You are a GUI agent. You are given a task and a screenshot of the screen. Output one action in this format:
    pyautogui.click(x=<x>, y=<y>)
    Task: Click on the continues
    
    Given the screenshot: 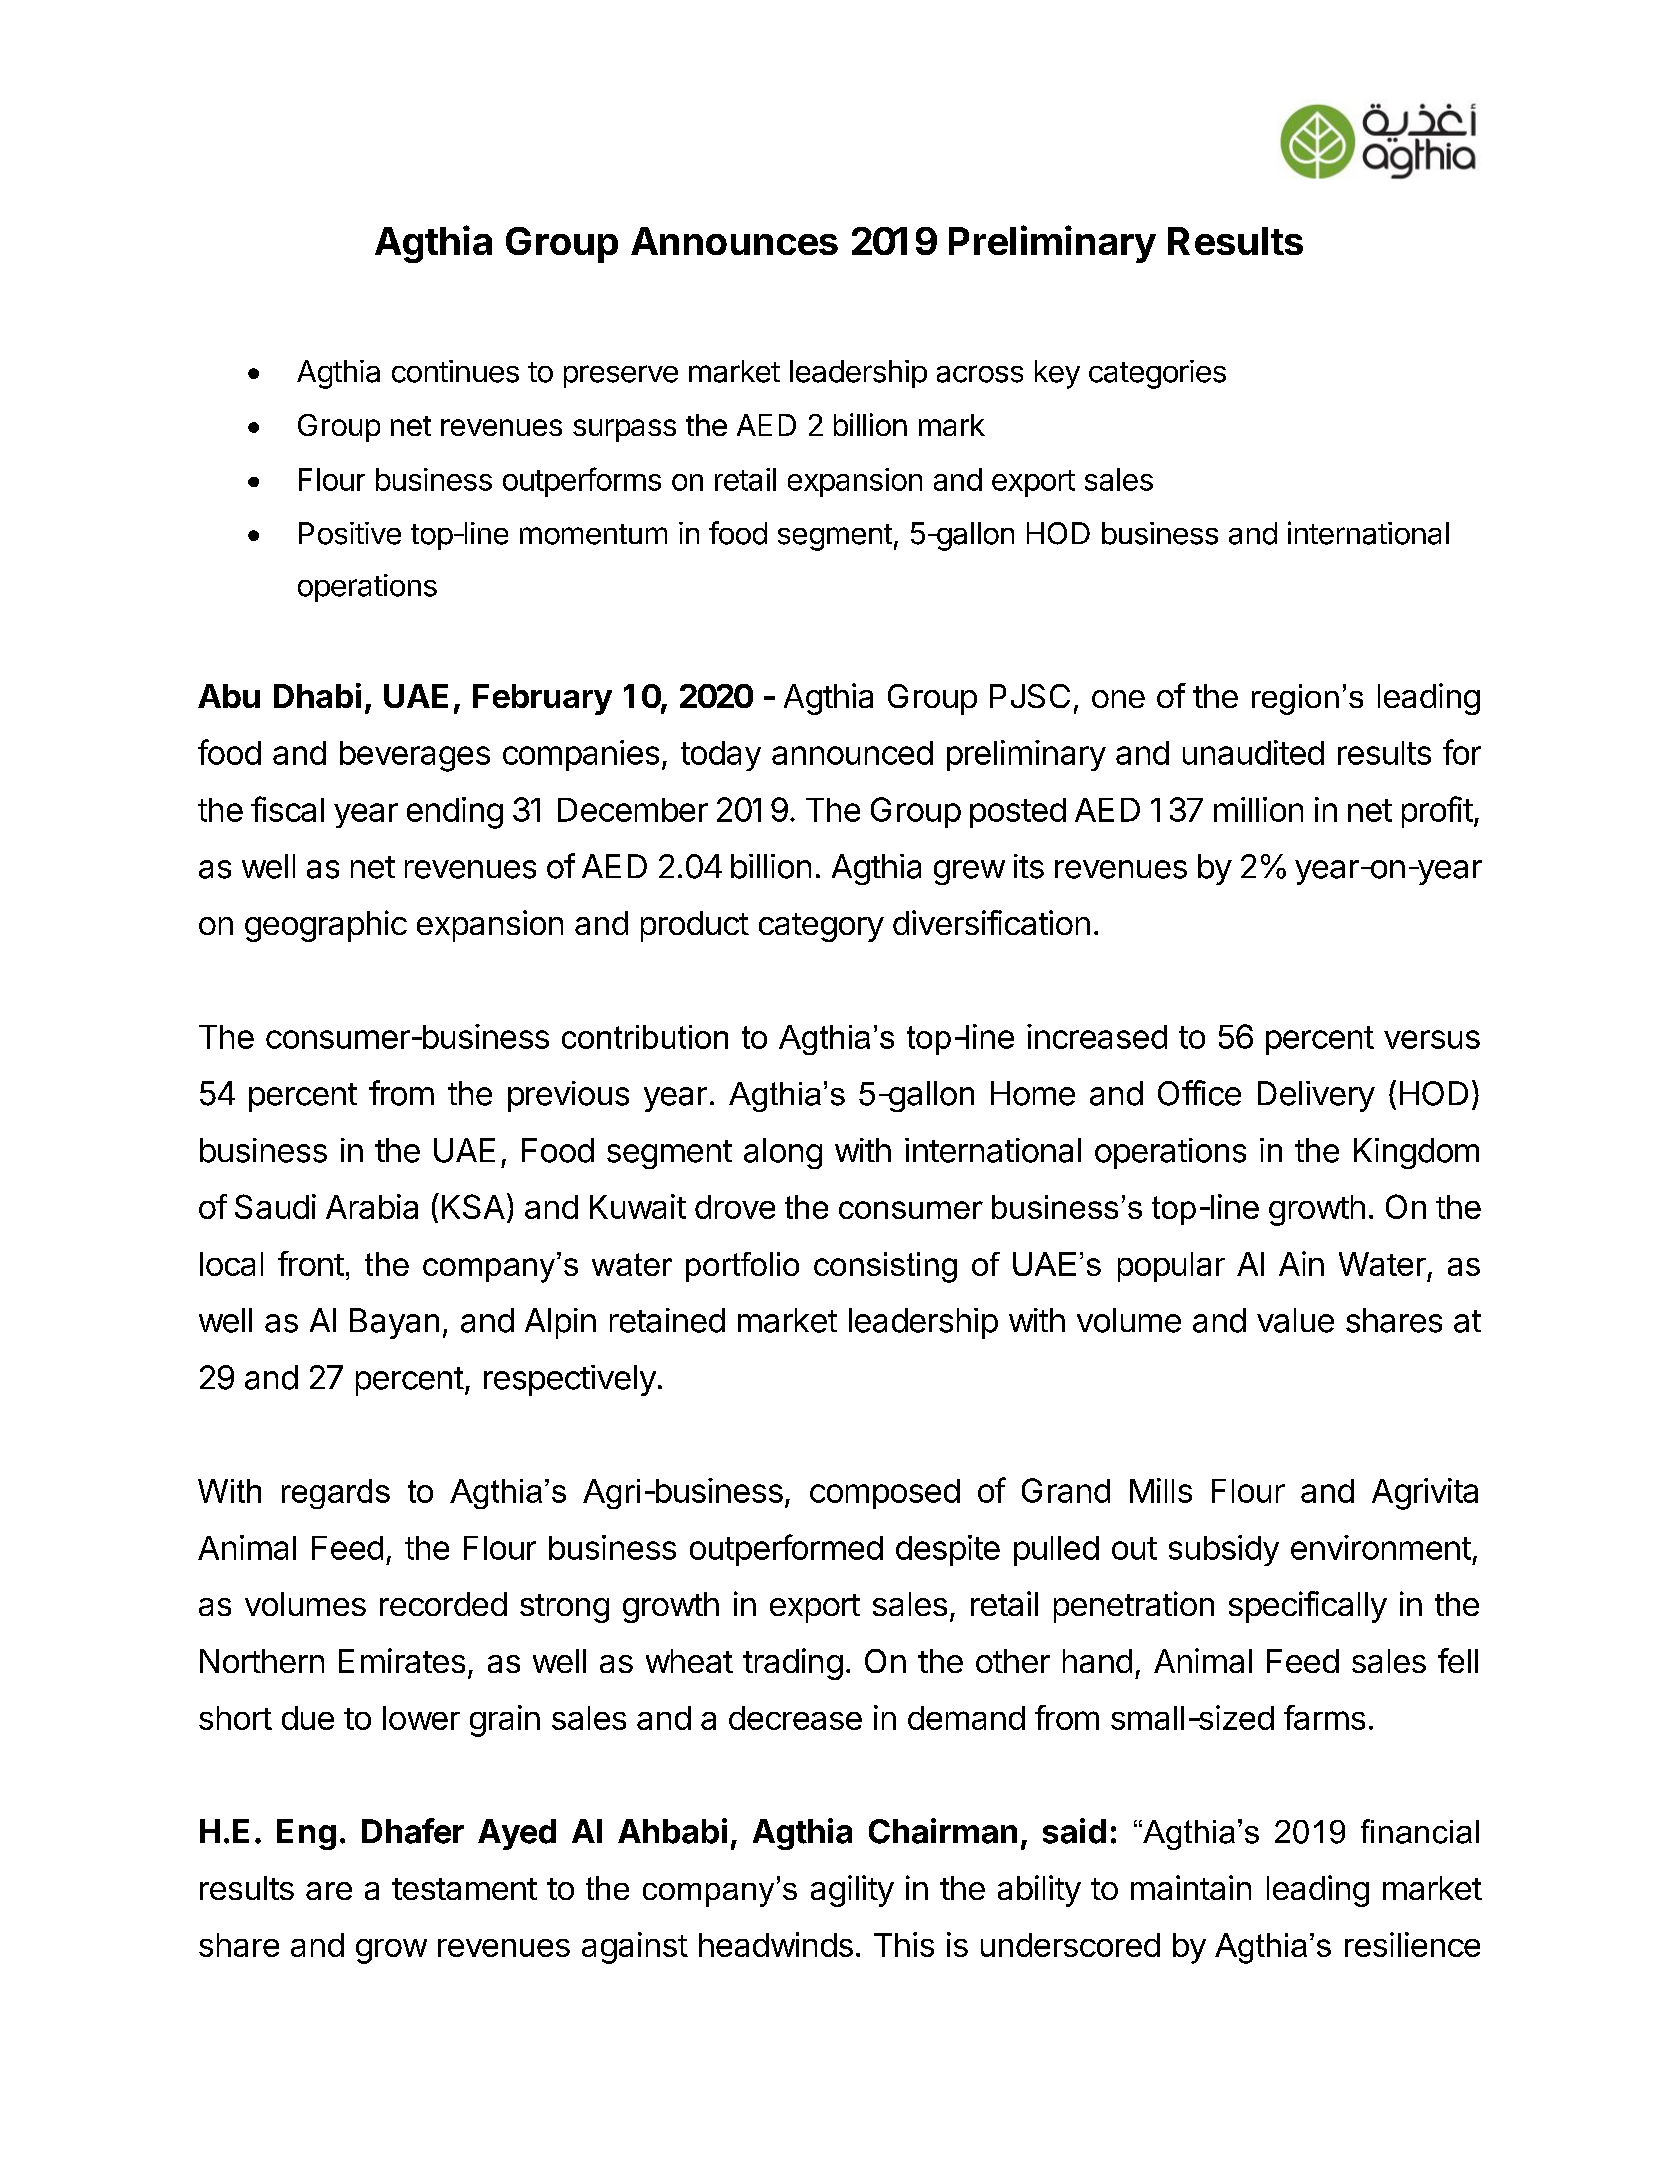 What is the action you would take?
    pyautogui.click(x=455, y=371)
